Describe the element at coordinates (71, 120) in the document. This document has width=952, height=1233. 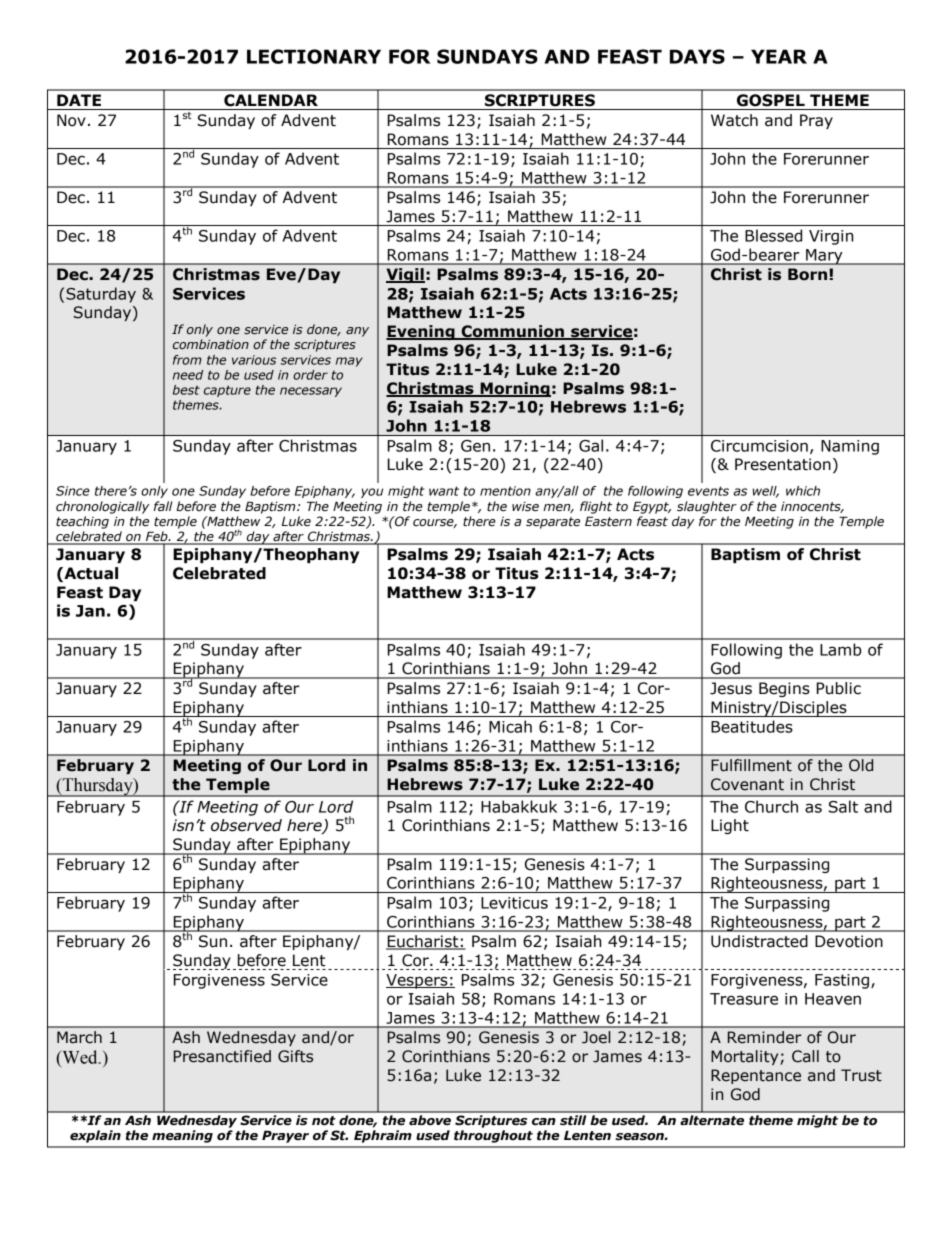
I see `Nov` at that location.
